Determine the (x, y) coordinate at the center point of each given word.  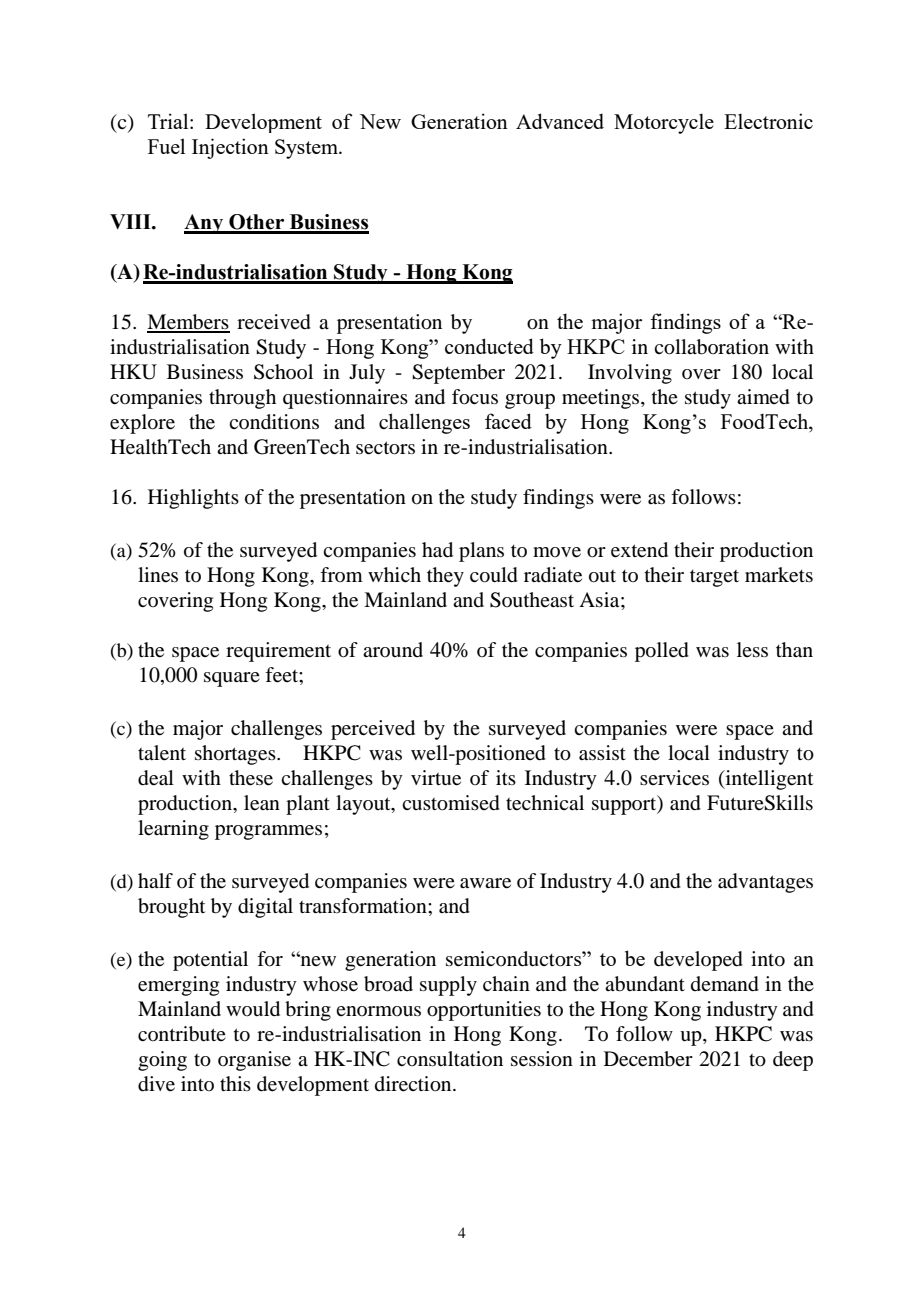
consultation (450, 1058)
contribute (182, 1034)
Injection (230, 148)
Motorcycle (664, 123)
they (445, 577)
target (714, 578)
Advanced (560, 121)
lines (158, 575)
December (648, 1059)
